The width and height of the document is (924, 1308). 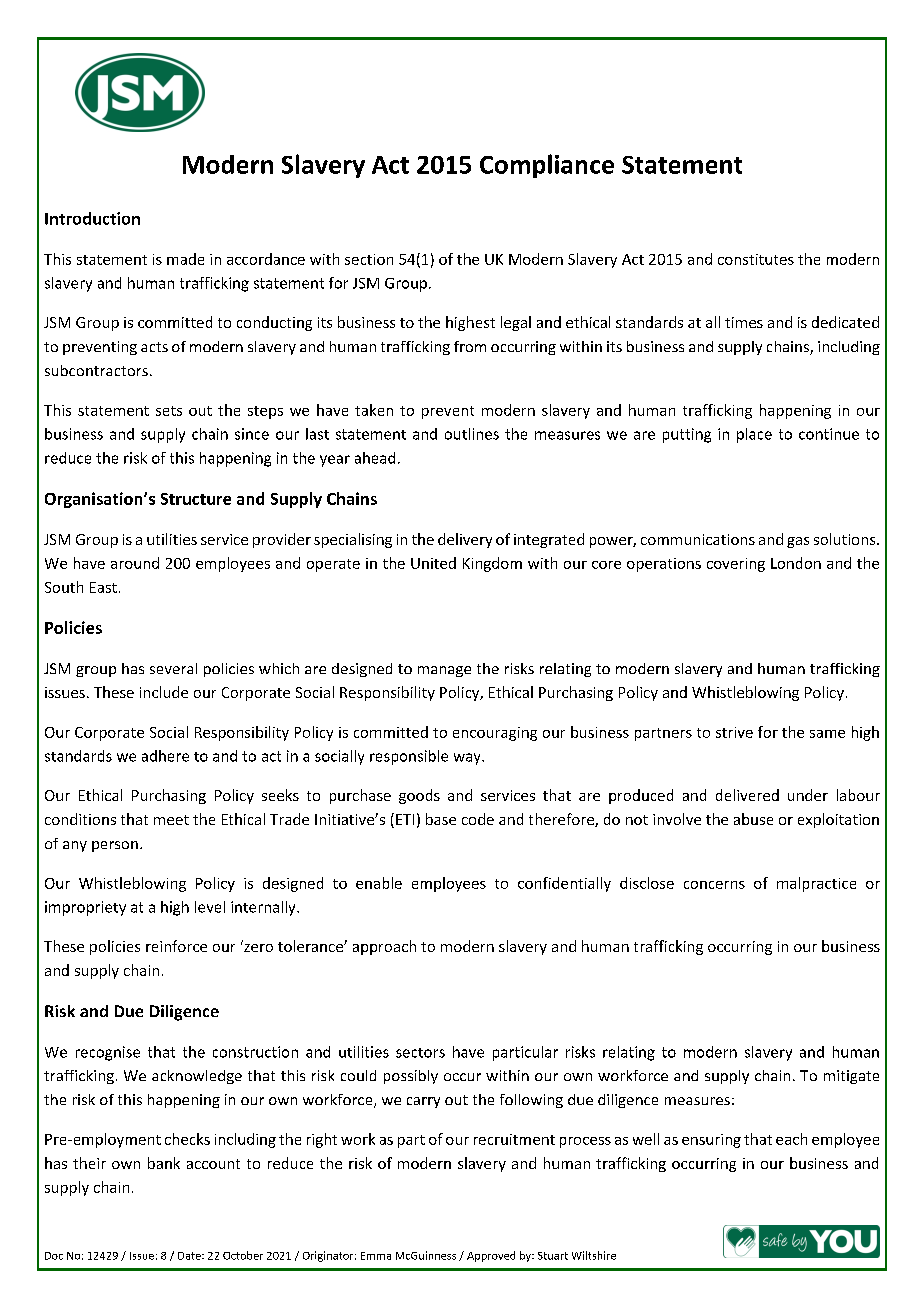 I want to click on concerns, so click(x=714, y=885).
